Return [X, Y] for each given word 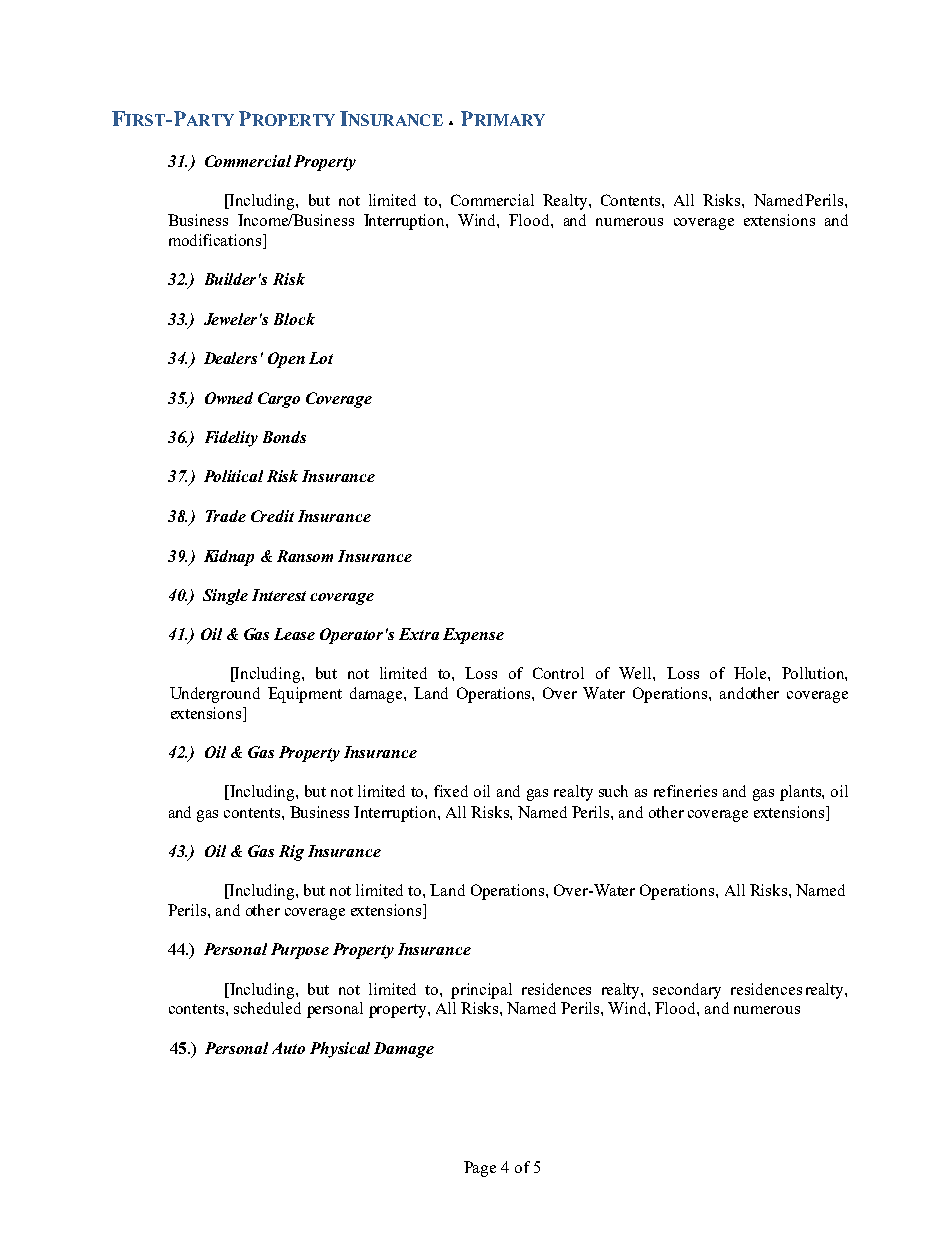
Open [286, 360]
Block [294, 319]
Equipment [305, 695]
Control [558, 673]
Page [480, 1169]
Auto [288, 1048]
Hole [751, 673]
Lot [321, 358]
